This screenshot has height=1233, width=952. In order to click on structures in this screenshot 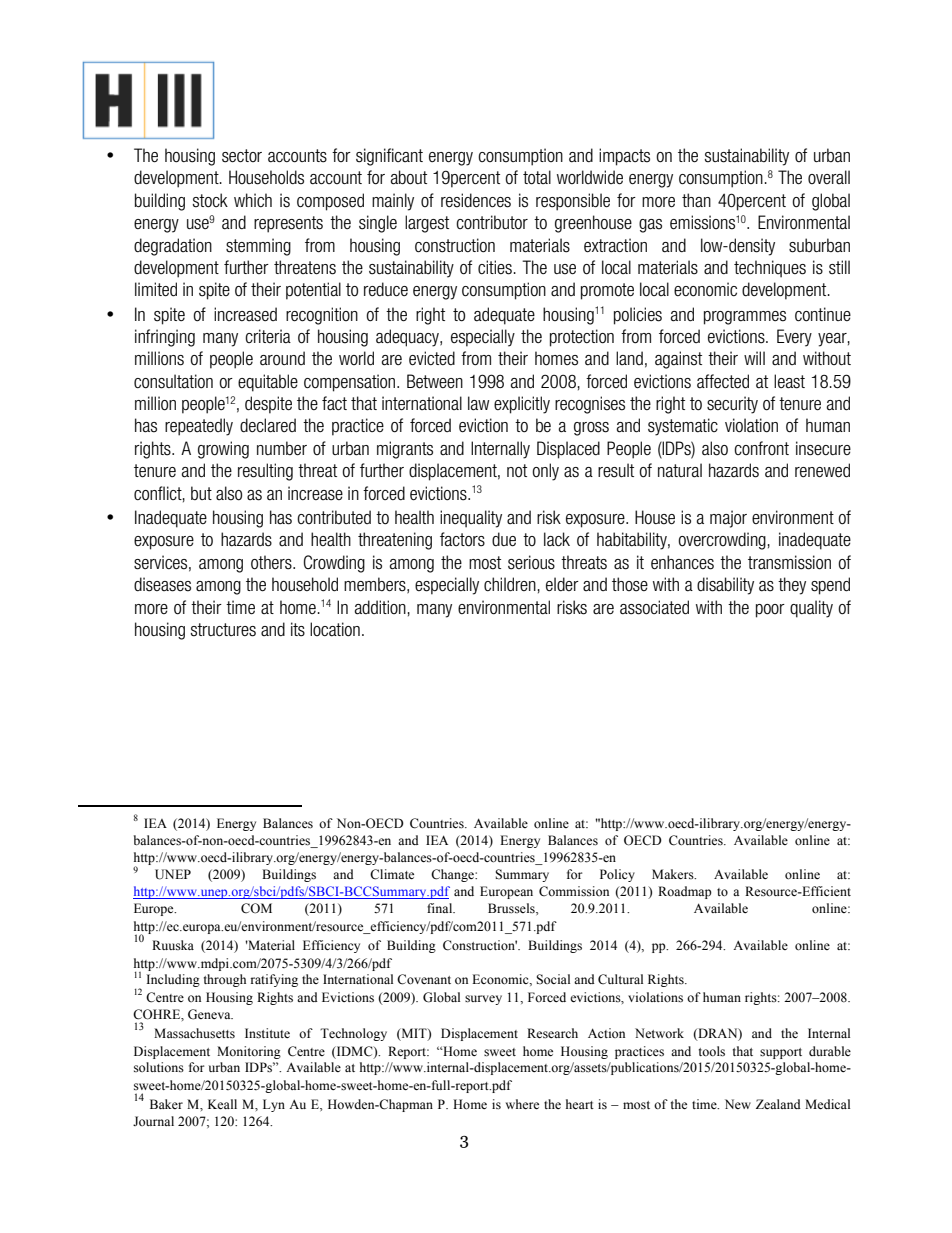, I will do `click(223, 630)`.
